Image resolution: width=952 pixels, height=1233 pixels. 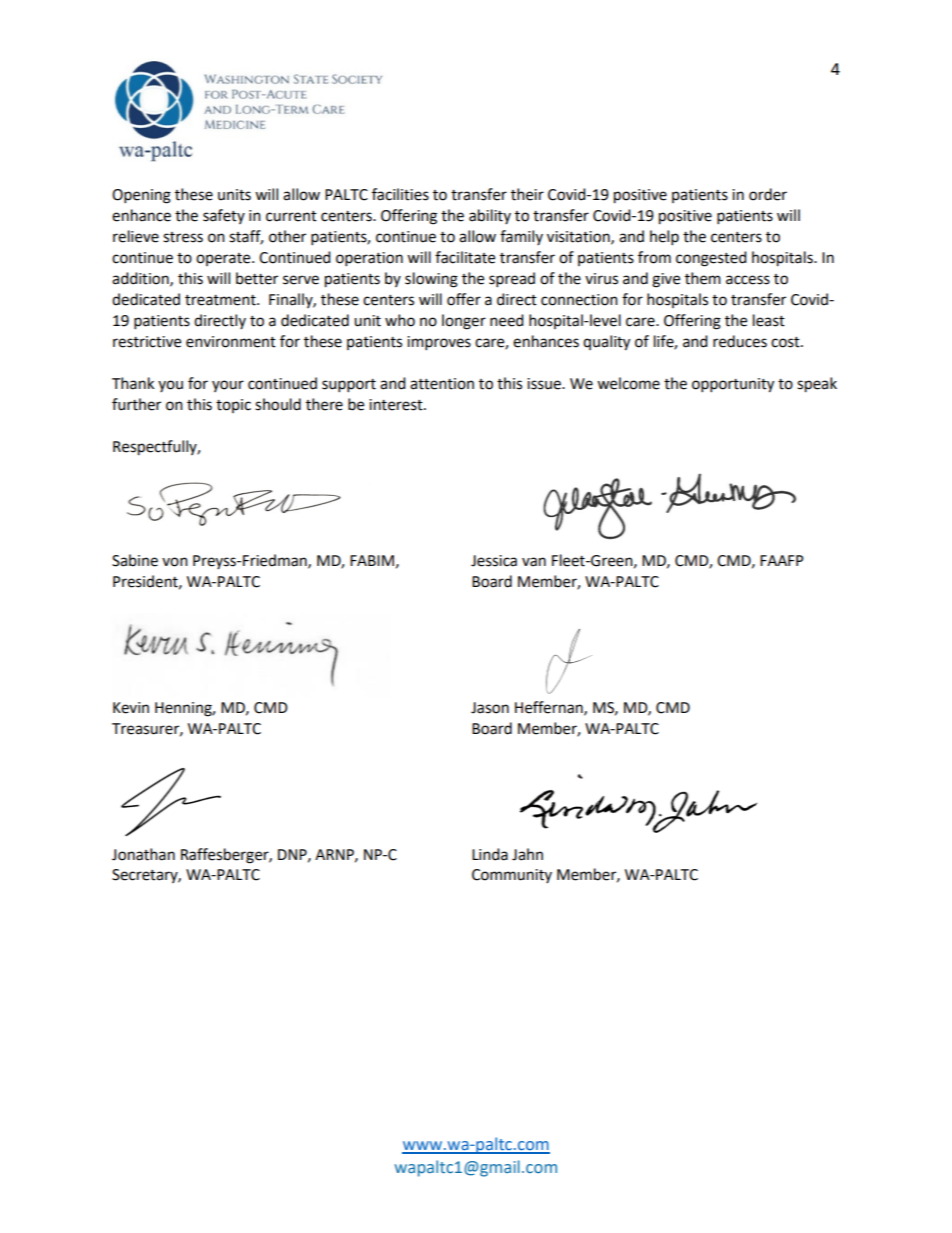 What do you see at coordinates (143, 854) in the screenshot?
I see `Jonathan` at bounding box center [143, 854].
